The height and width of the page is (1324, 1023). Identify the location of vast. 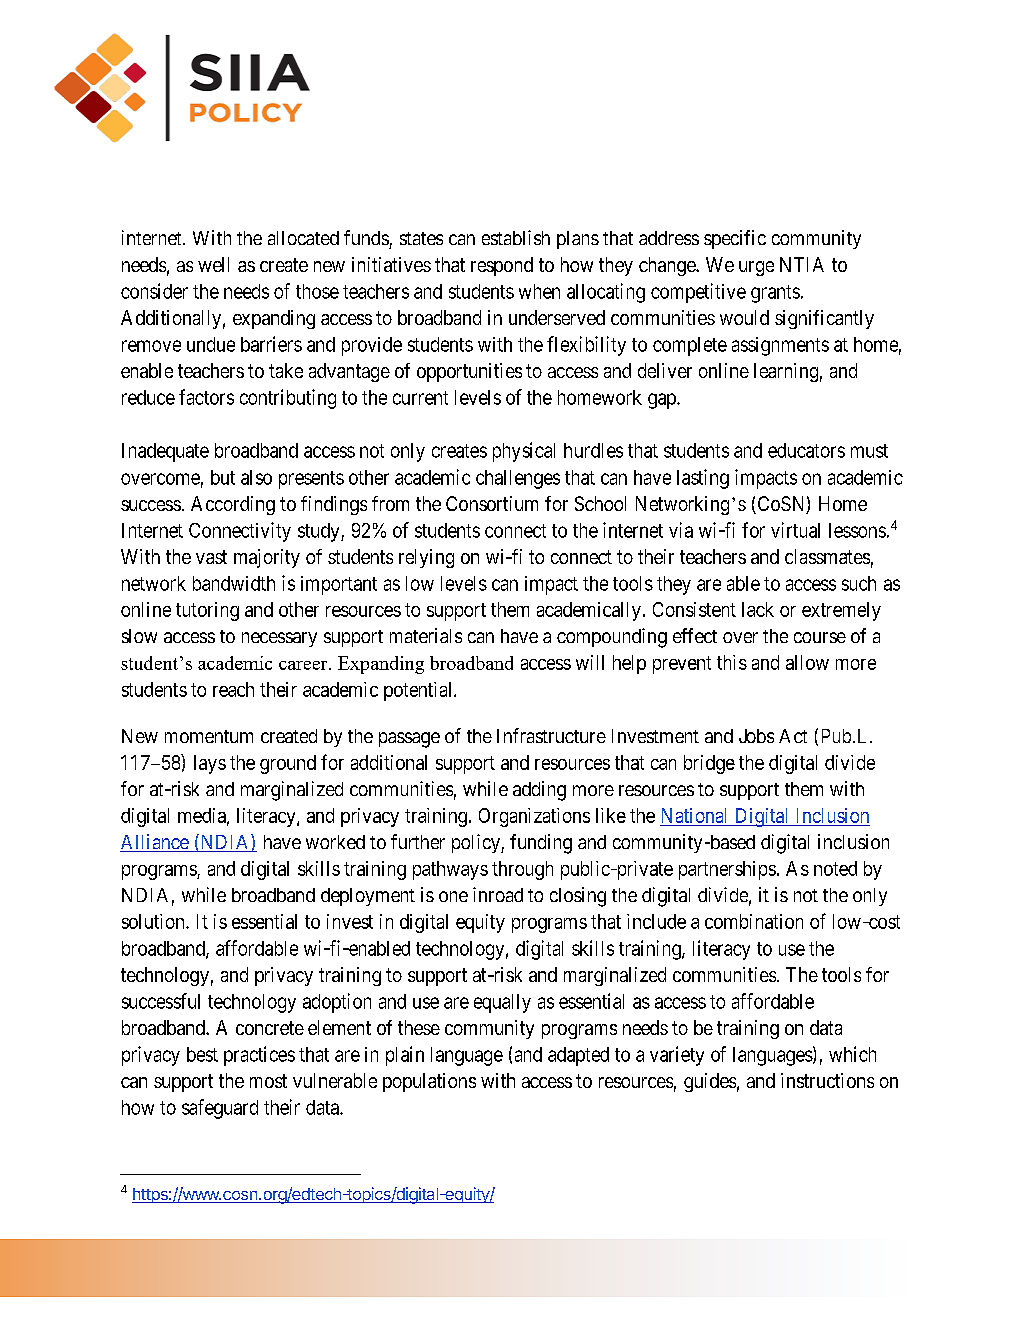
(211, 557).
